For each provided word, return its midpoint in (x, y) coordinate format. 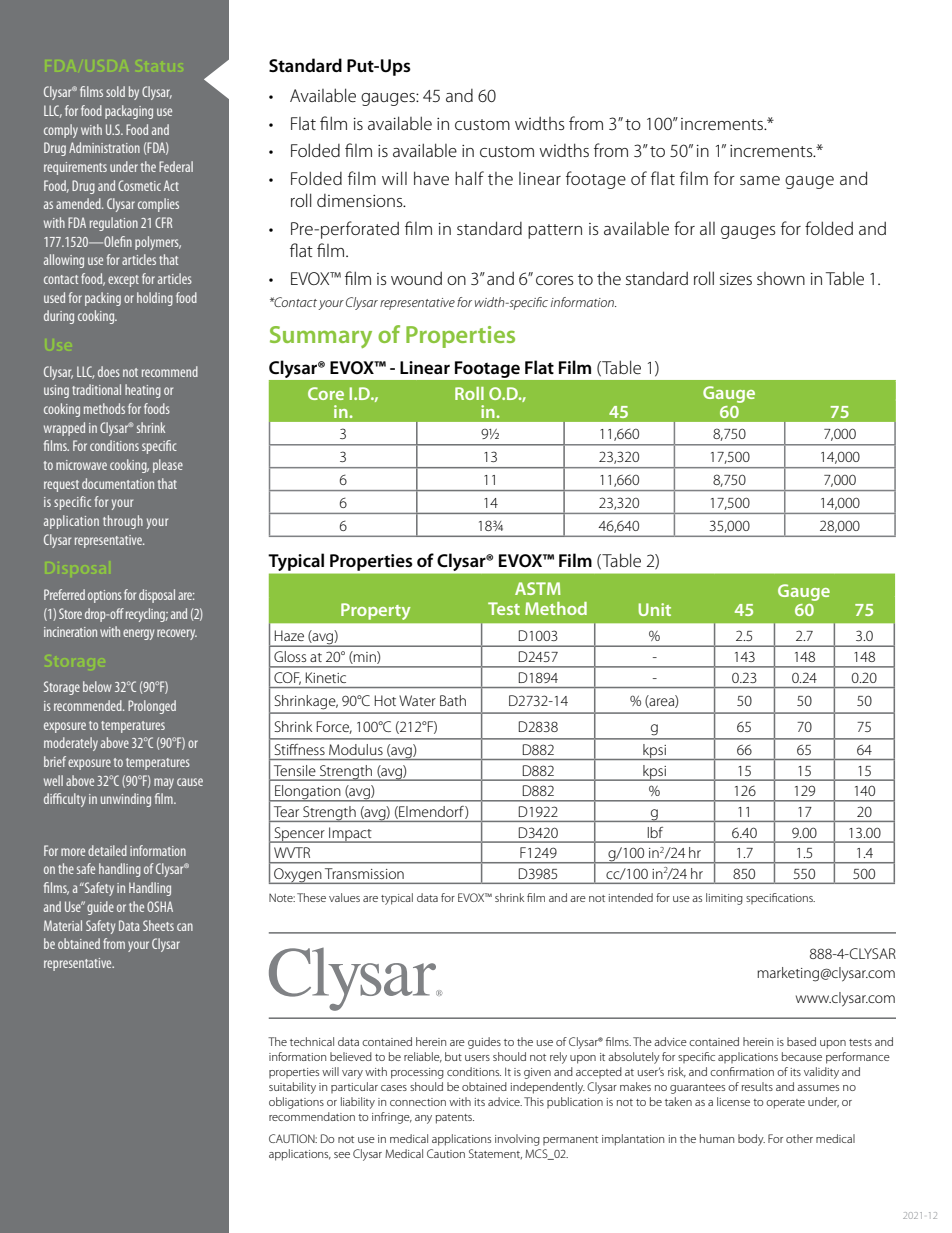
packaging (129, 112)
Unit (655, 609)
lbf (655, 832)
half (469, 178)
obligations (296, 1103)
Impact (350, 835)
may (164, 783)
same (760, 180)
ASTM (538, 588)
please (168, 466)
